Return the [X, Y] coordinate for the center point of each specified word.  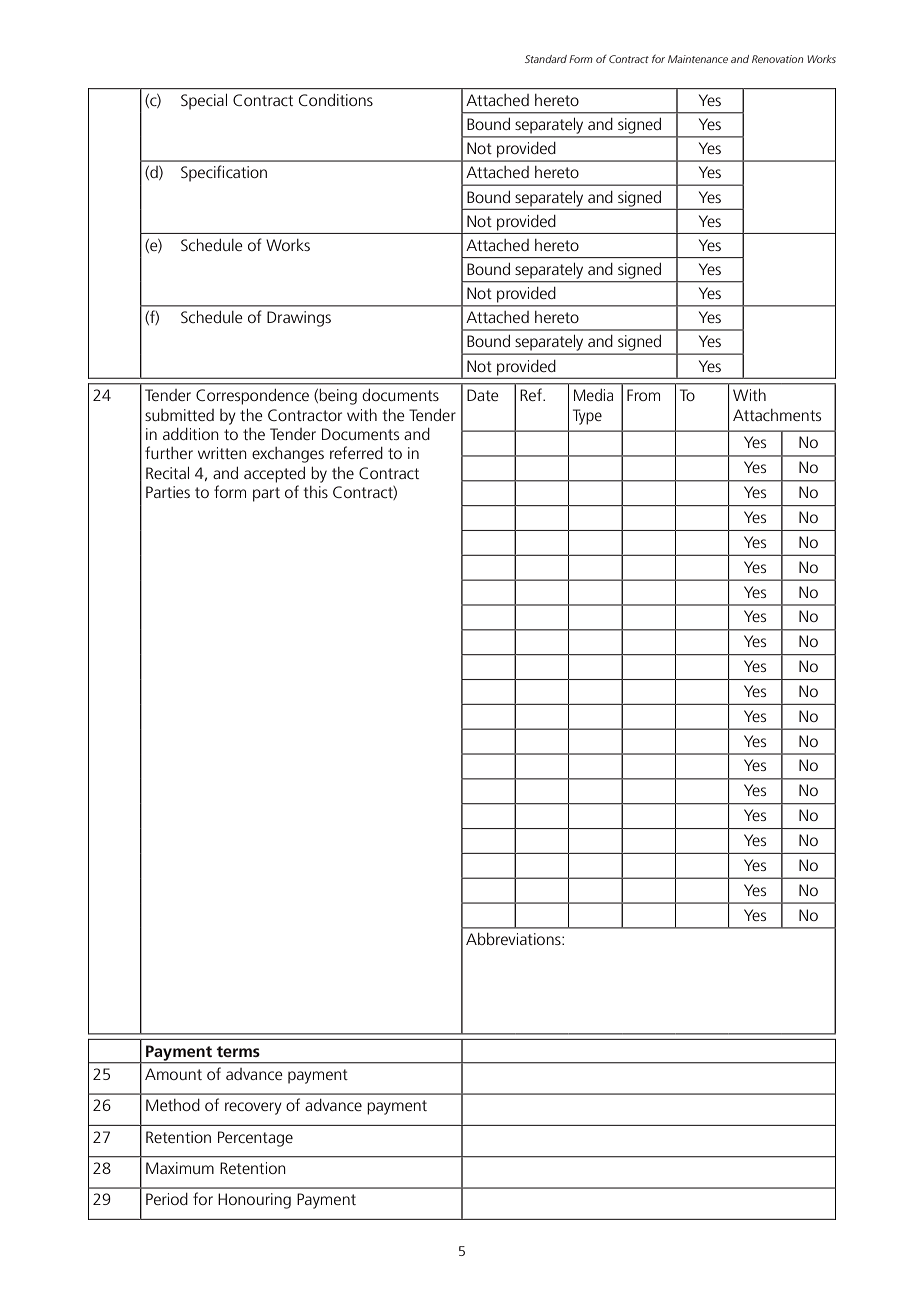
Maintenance [698, 59]
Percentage [255, 1139]
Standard [546, 59]
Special [204, 102]
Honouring [254, 1201]
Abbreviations [514, 939]
